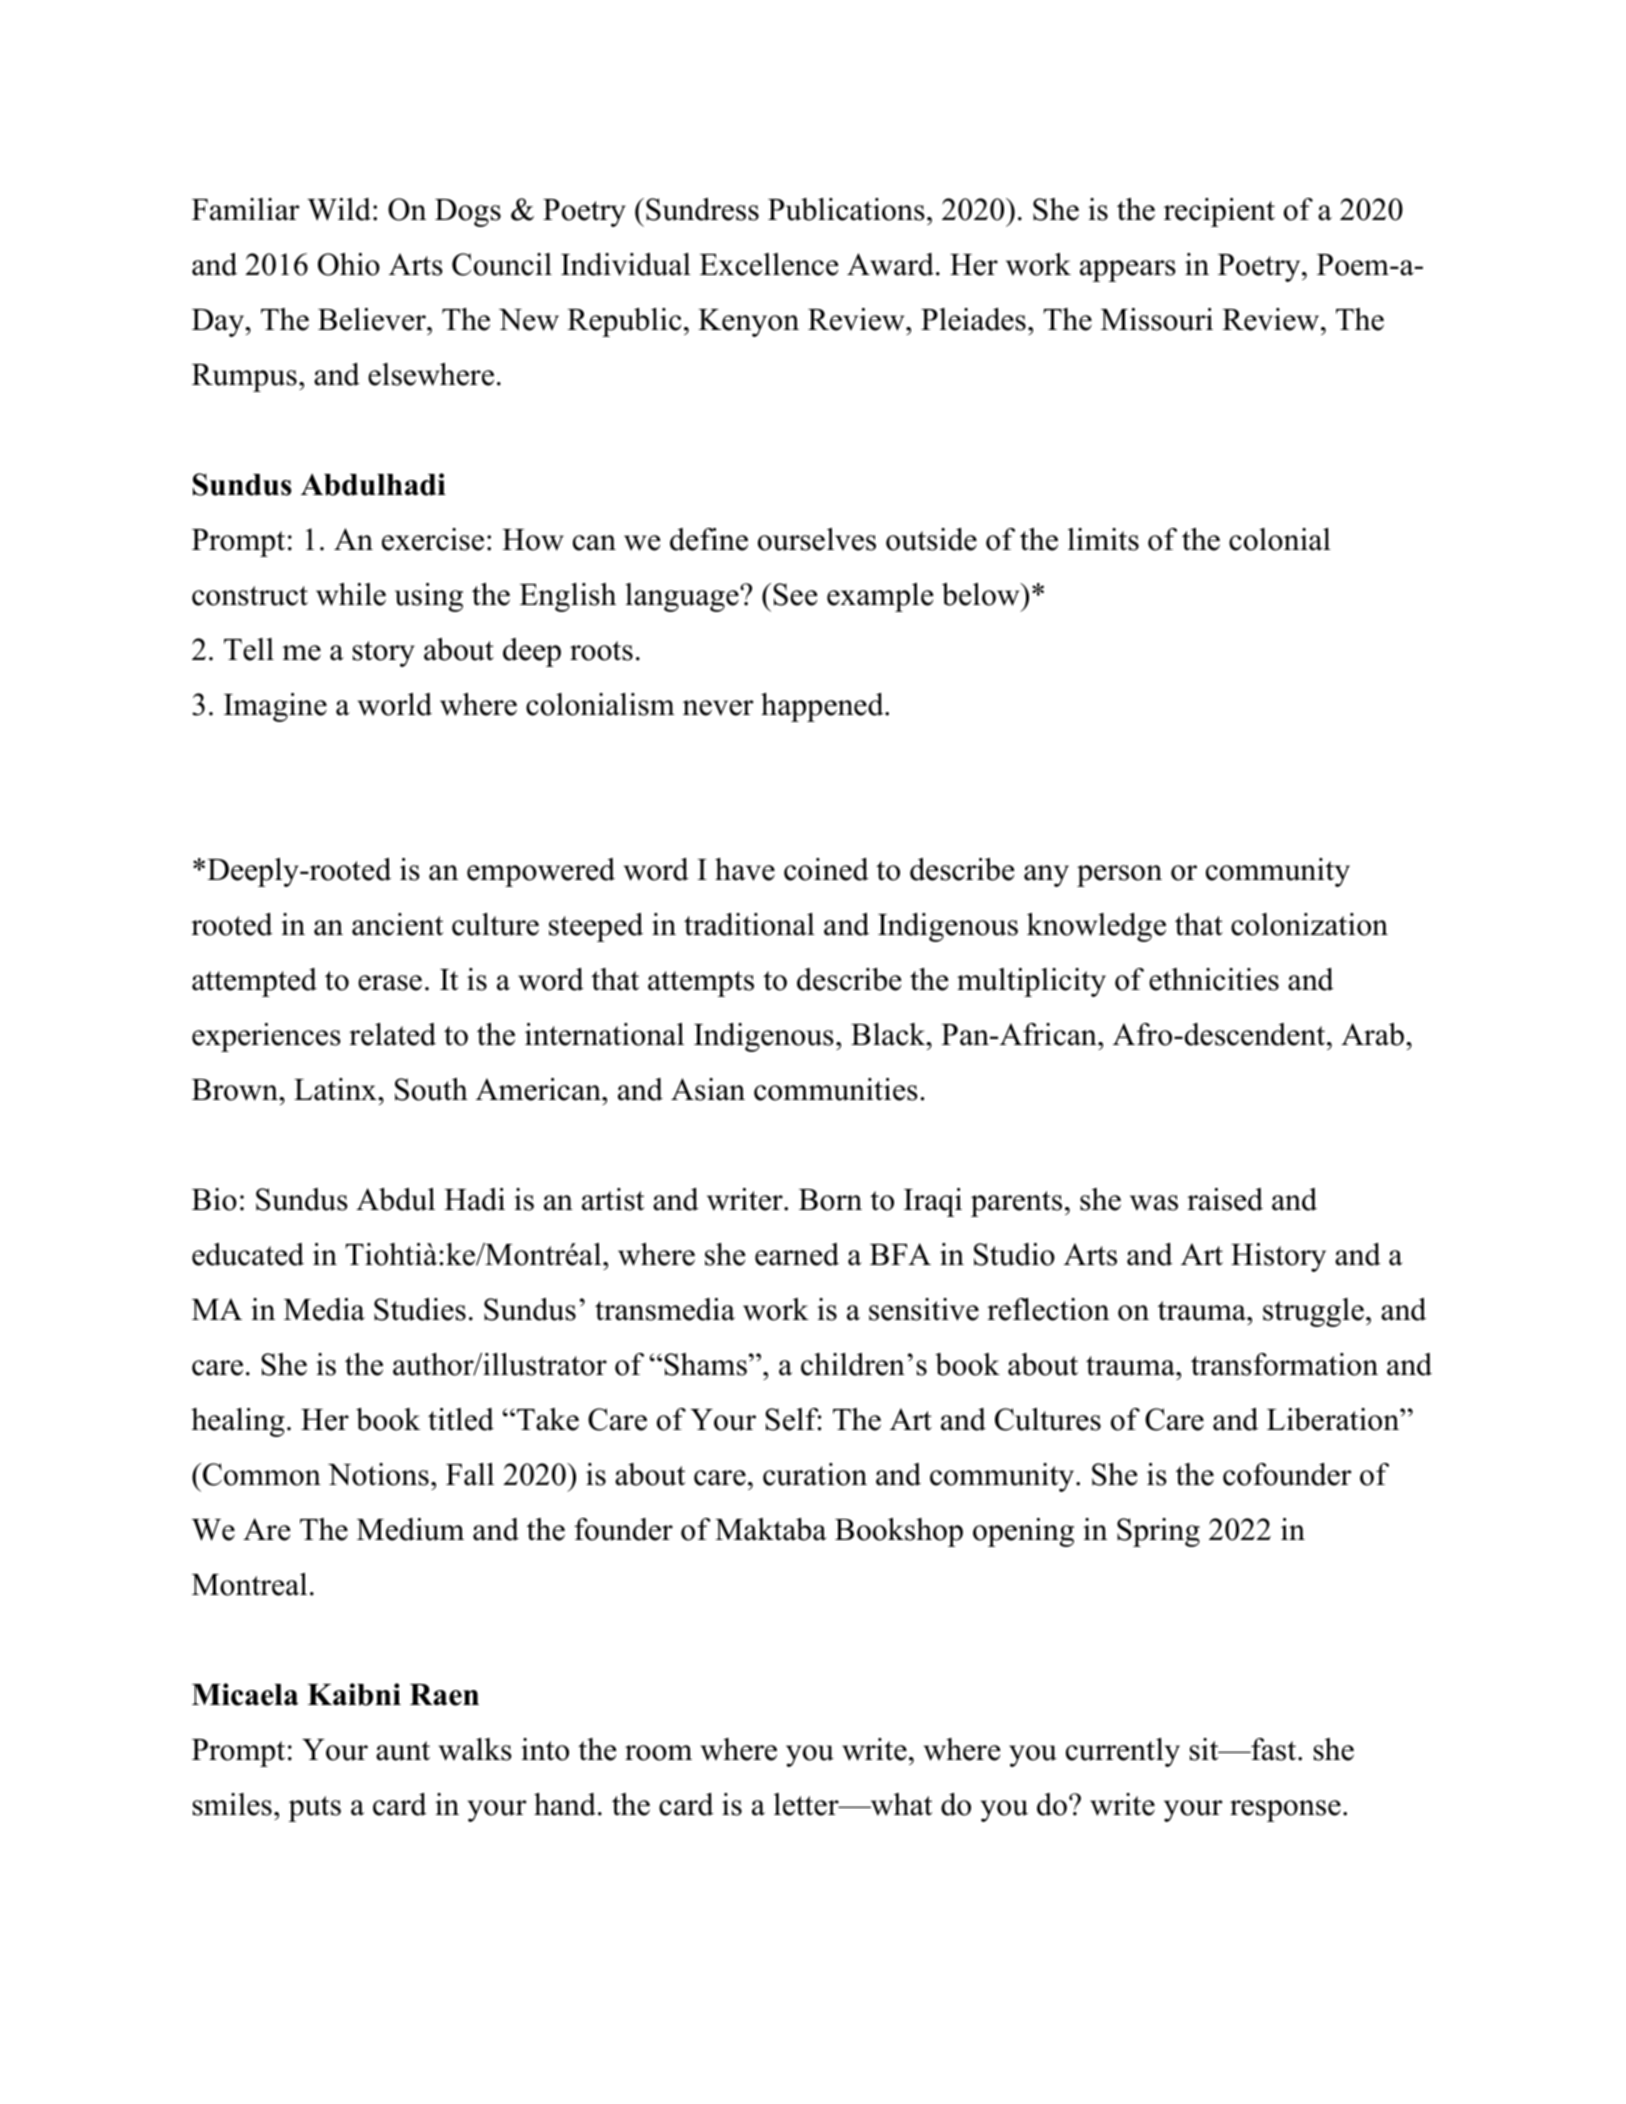 The height and width of the page is (2104, 1626). What do you see at coordinates (392, 1034) in the page?
I see `related` at bounding box center [392, 1034].
